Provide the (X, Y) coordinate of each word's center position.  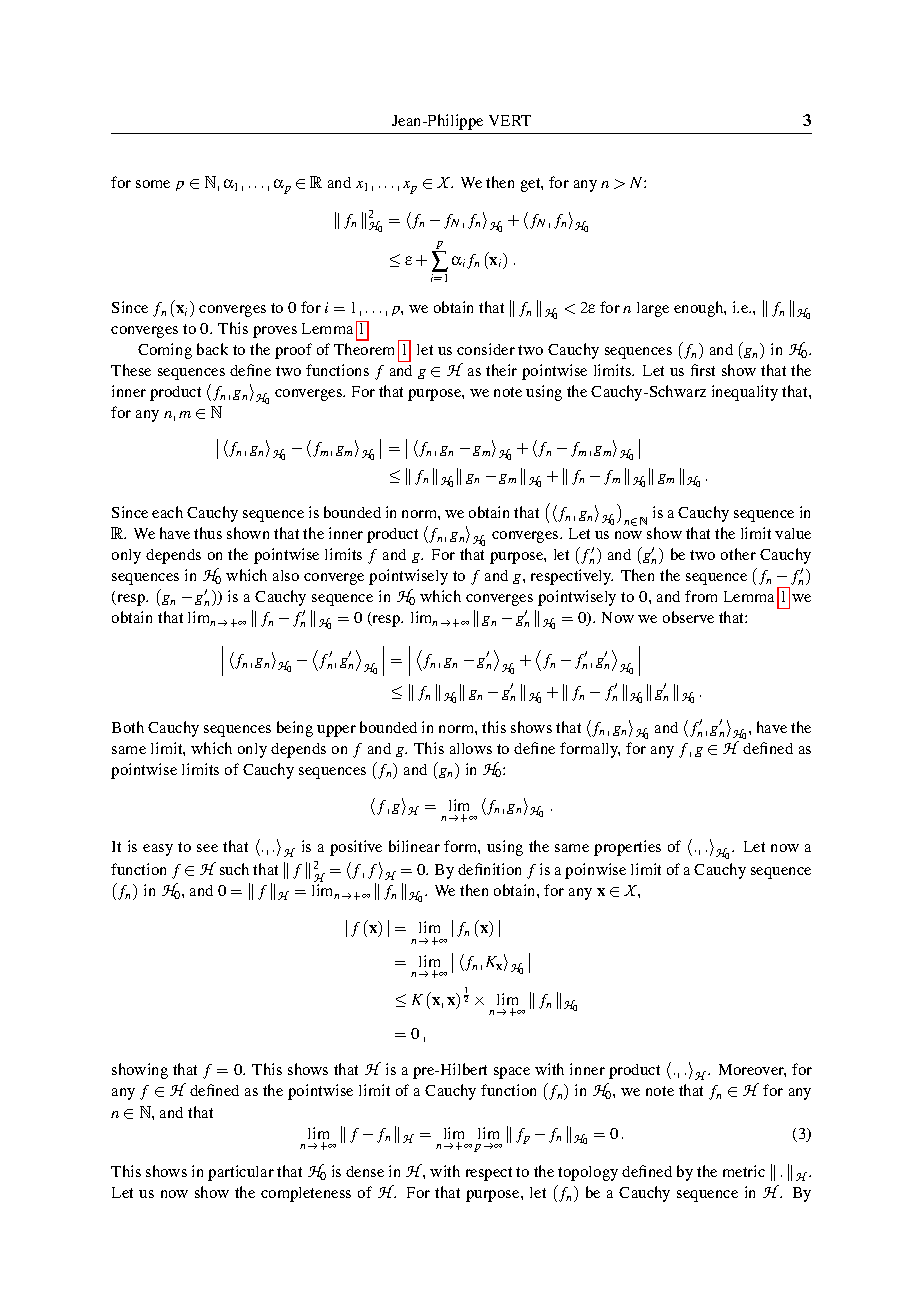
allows (471, 748)
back (212, 349)
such (234, 869)
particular (241, 1173)
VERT (510, 120)
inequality (745, 393)
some (153, 184)
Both (128, 727)
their (501, 370)
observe (688, 617)
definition (489, 869)
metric (744, 1171)
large (653, 309)
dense (365, 1171)
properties (627, 848)
